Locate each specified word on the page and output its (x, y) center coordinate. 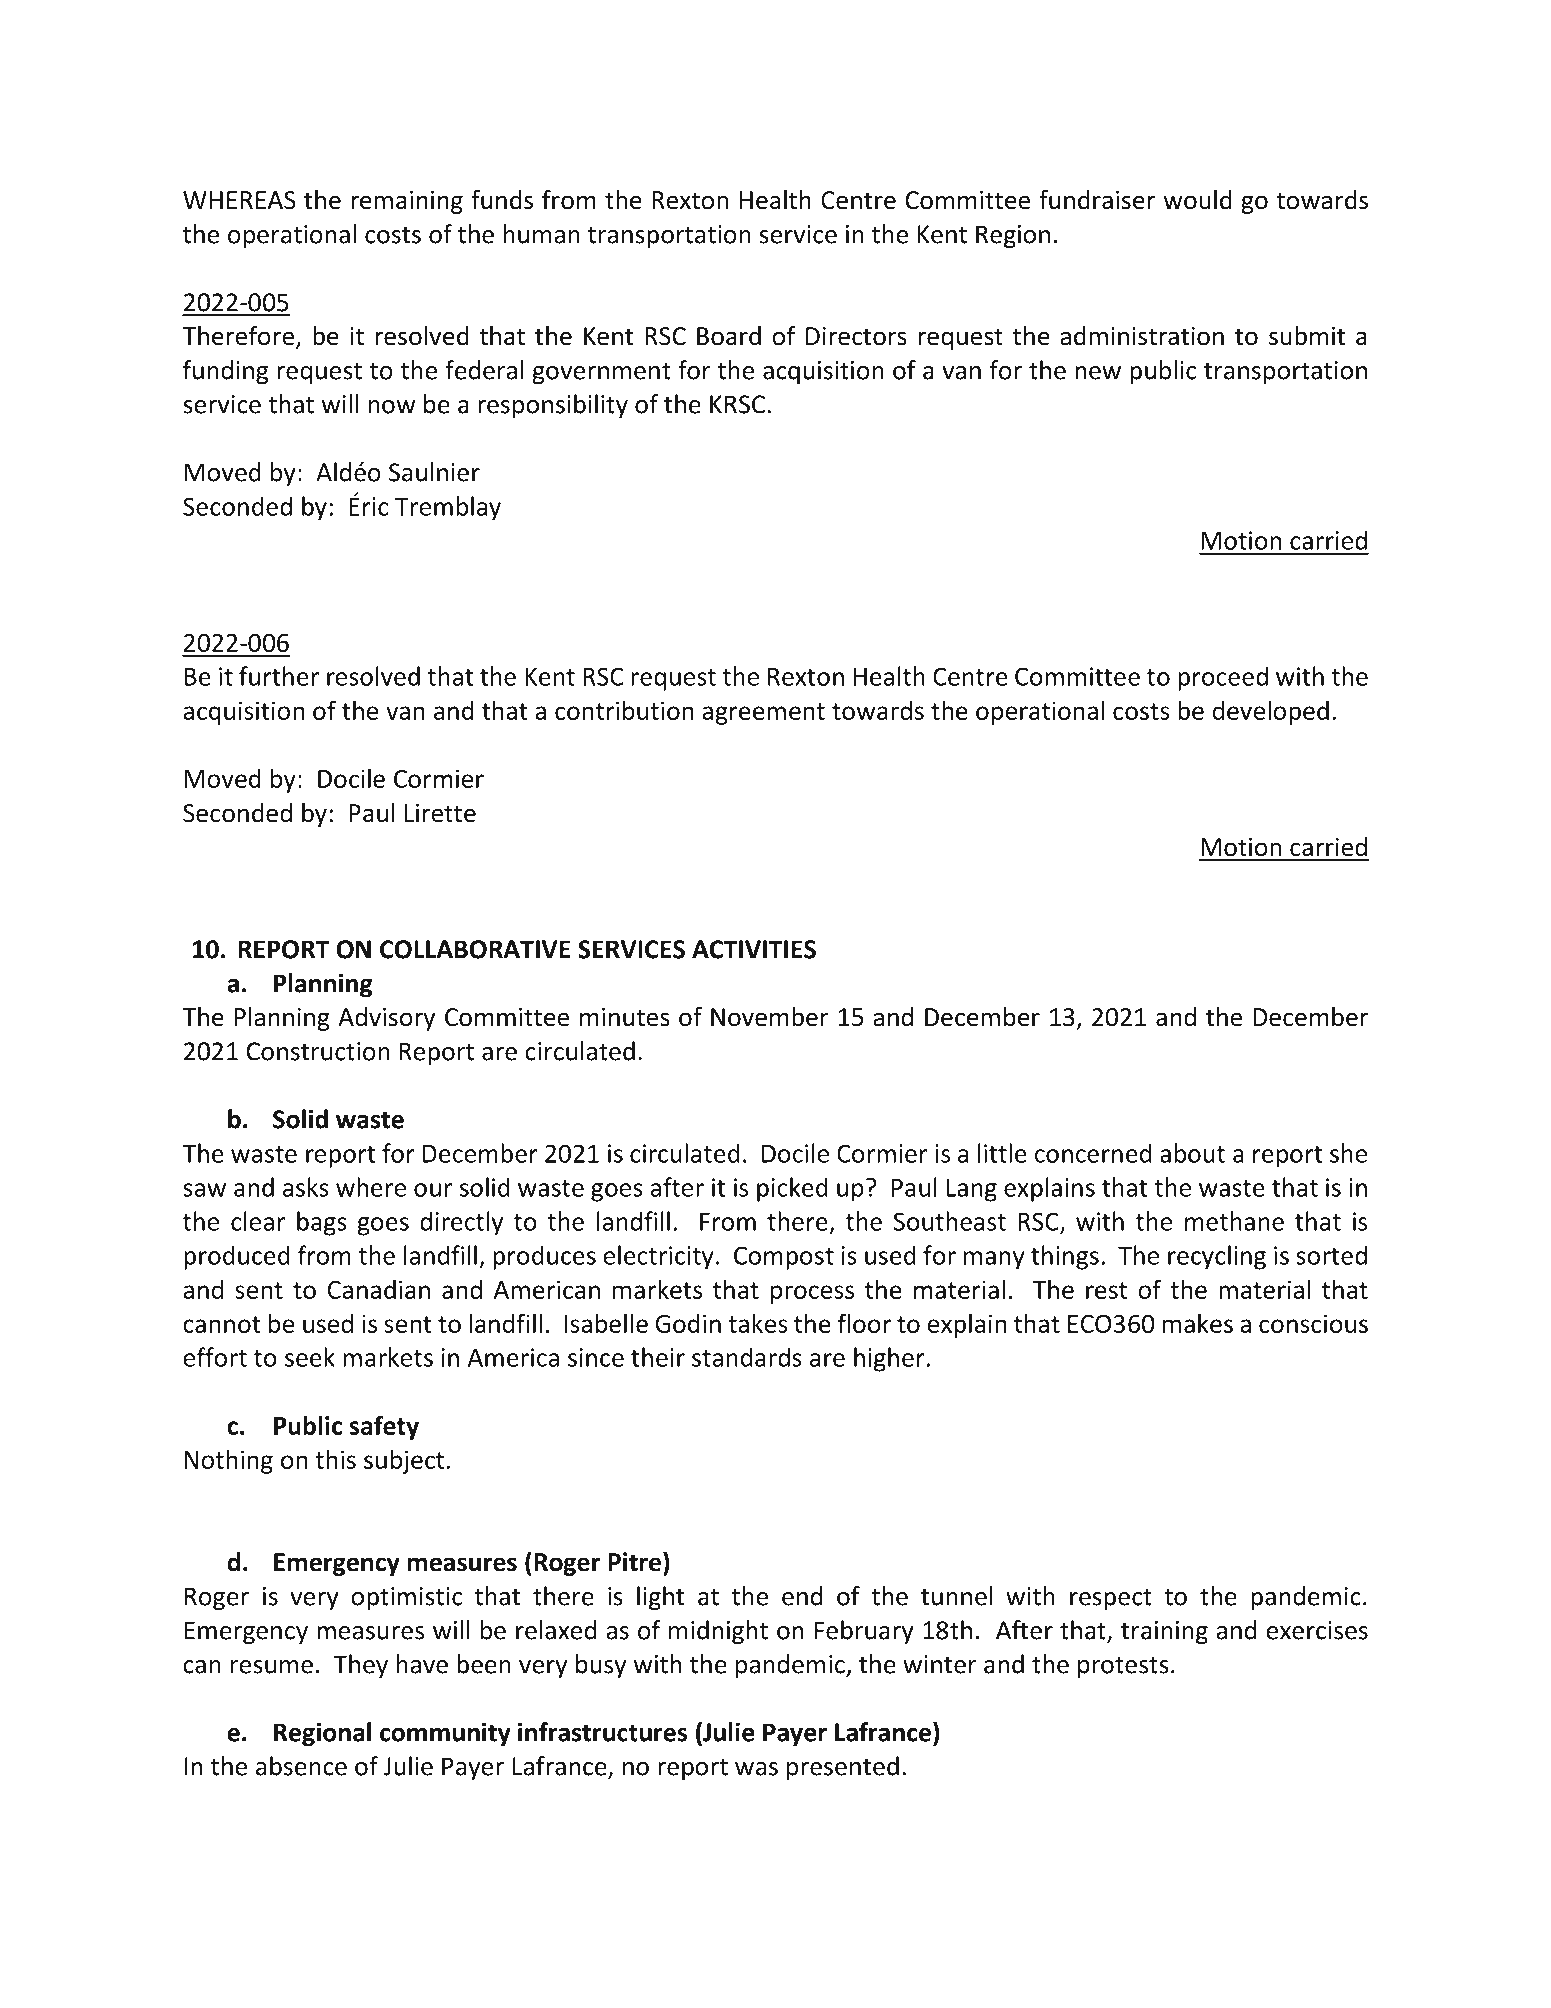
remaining (407, 202)
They (360, 1666)
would (1197, 200)
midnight (718, 1632)
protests (1123, 1668)
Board (729, 336)
